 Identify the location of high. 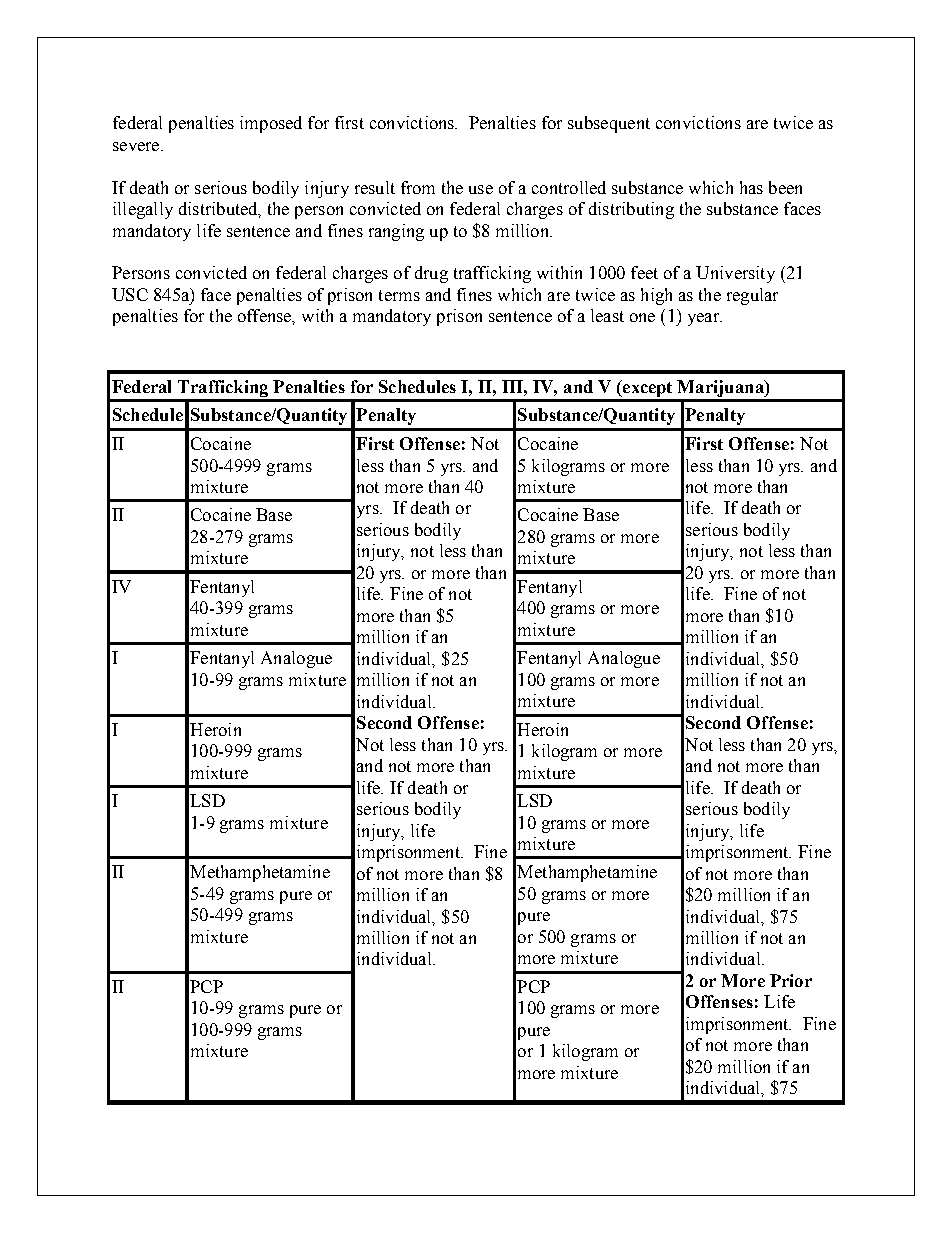
(656, 296).
